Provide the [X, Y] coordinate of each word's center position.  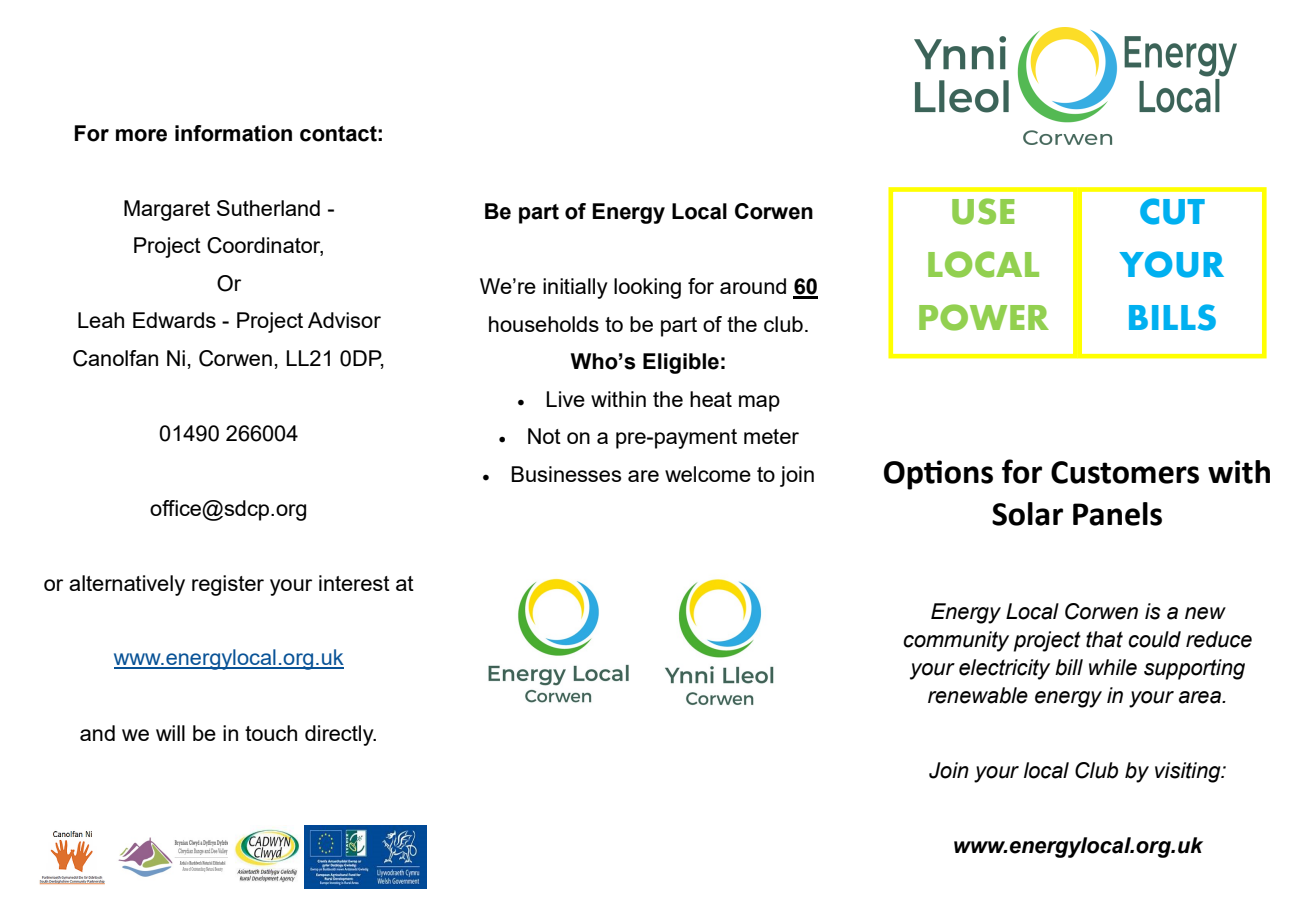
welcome [708, 474]
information [233, 133]
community [956, 641]
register [228, 585]
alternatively [127, 585]
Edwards [174, 320]
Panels [1117, 514]
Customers [1125, 472]
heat [711, 399]
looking [647, 288]
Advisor [344, 320]
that [1104, 639]
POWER [984, 317]
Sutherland [268, 208]
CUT [1172, 211]
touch [271, 733]
